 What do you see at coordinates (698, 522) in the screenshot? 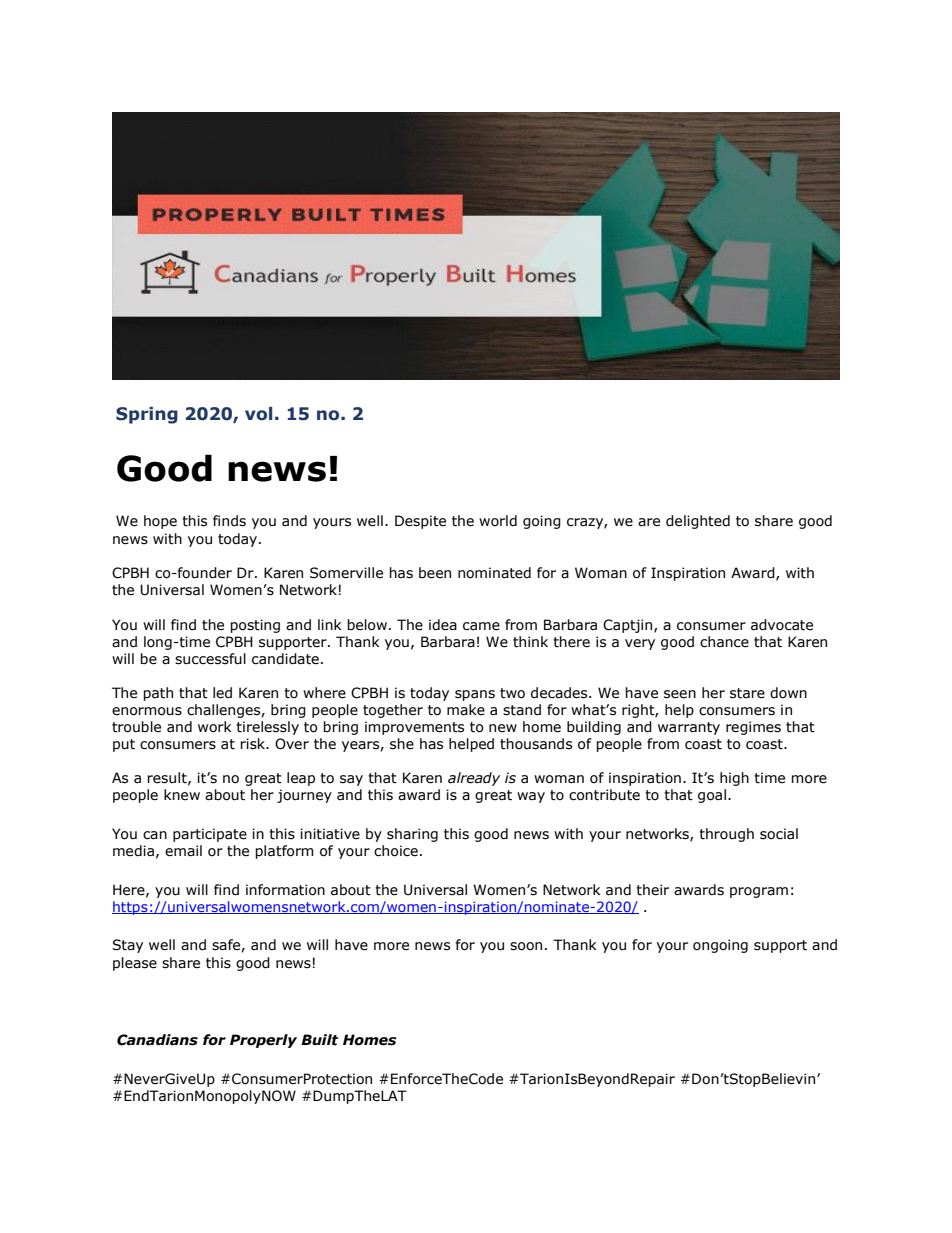
I see `delighted` at bounding box center [698, 522].
